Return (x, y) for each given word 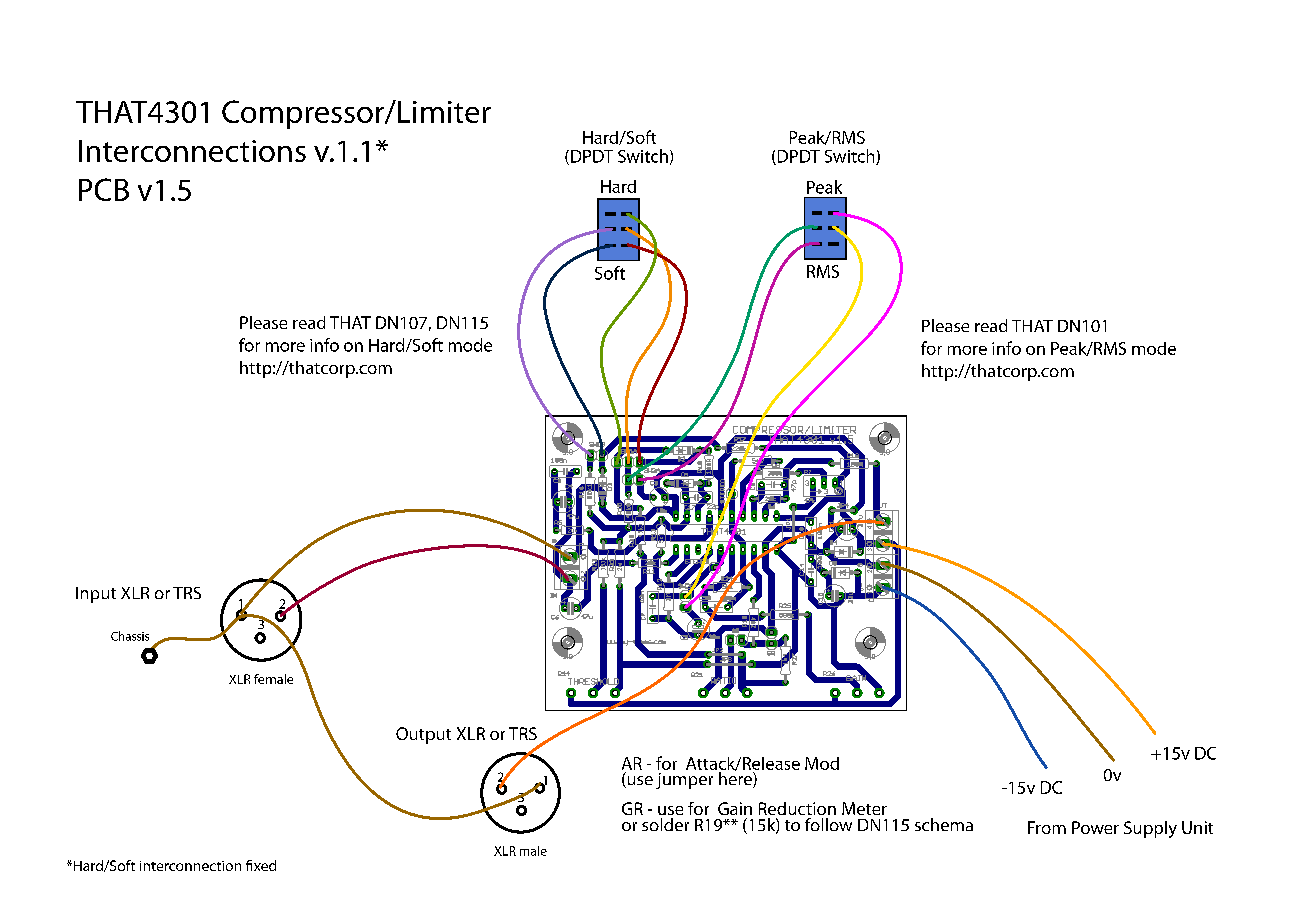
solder (665, 824)
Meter (864, 808)
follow (828, 824)
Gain (735, 808)
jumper (684, 781)
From (1047, 827)
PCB (104, 189)
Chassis (130, 636)
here (735, 778)
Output (423, 735)
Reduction (797, 808)
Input (96, 595)
